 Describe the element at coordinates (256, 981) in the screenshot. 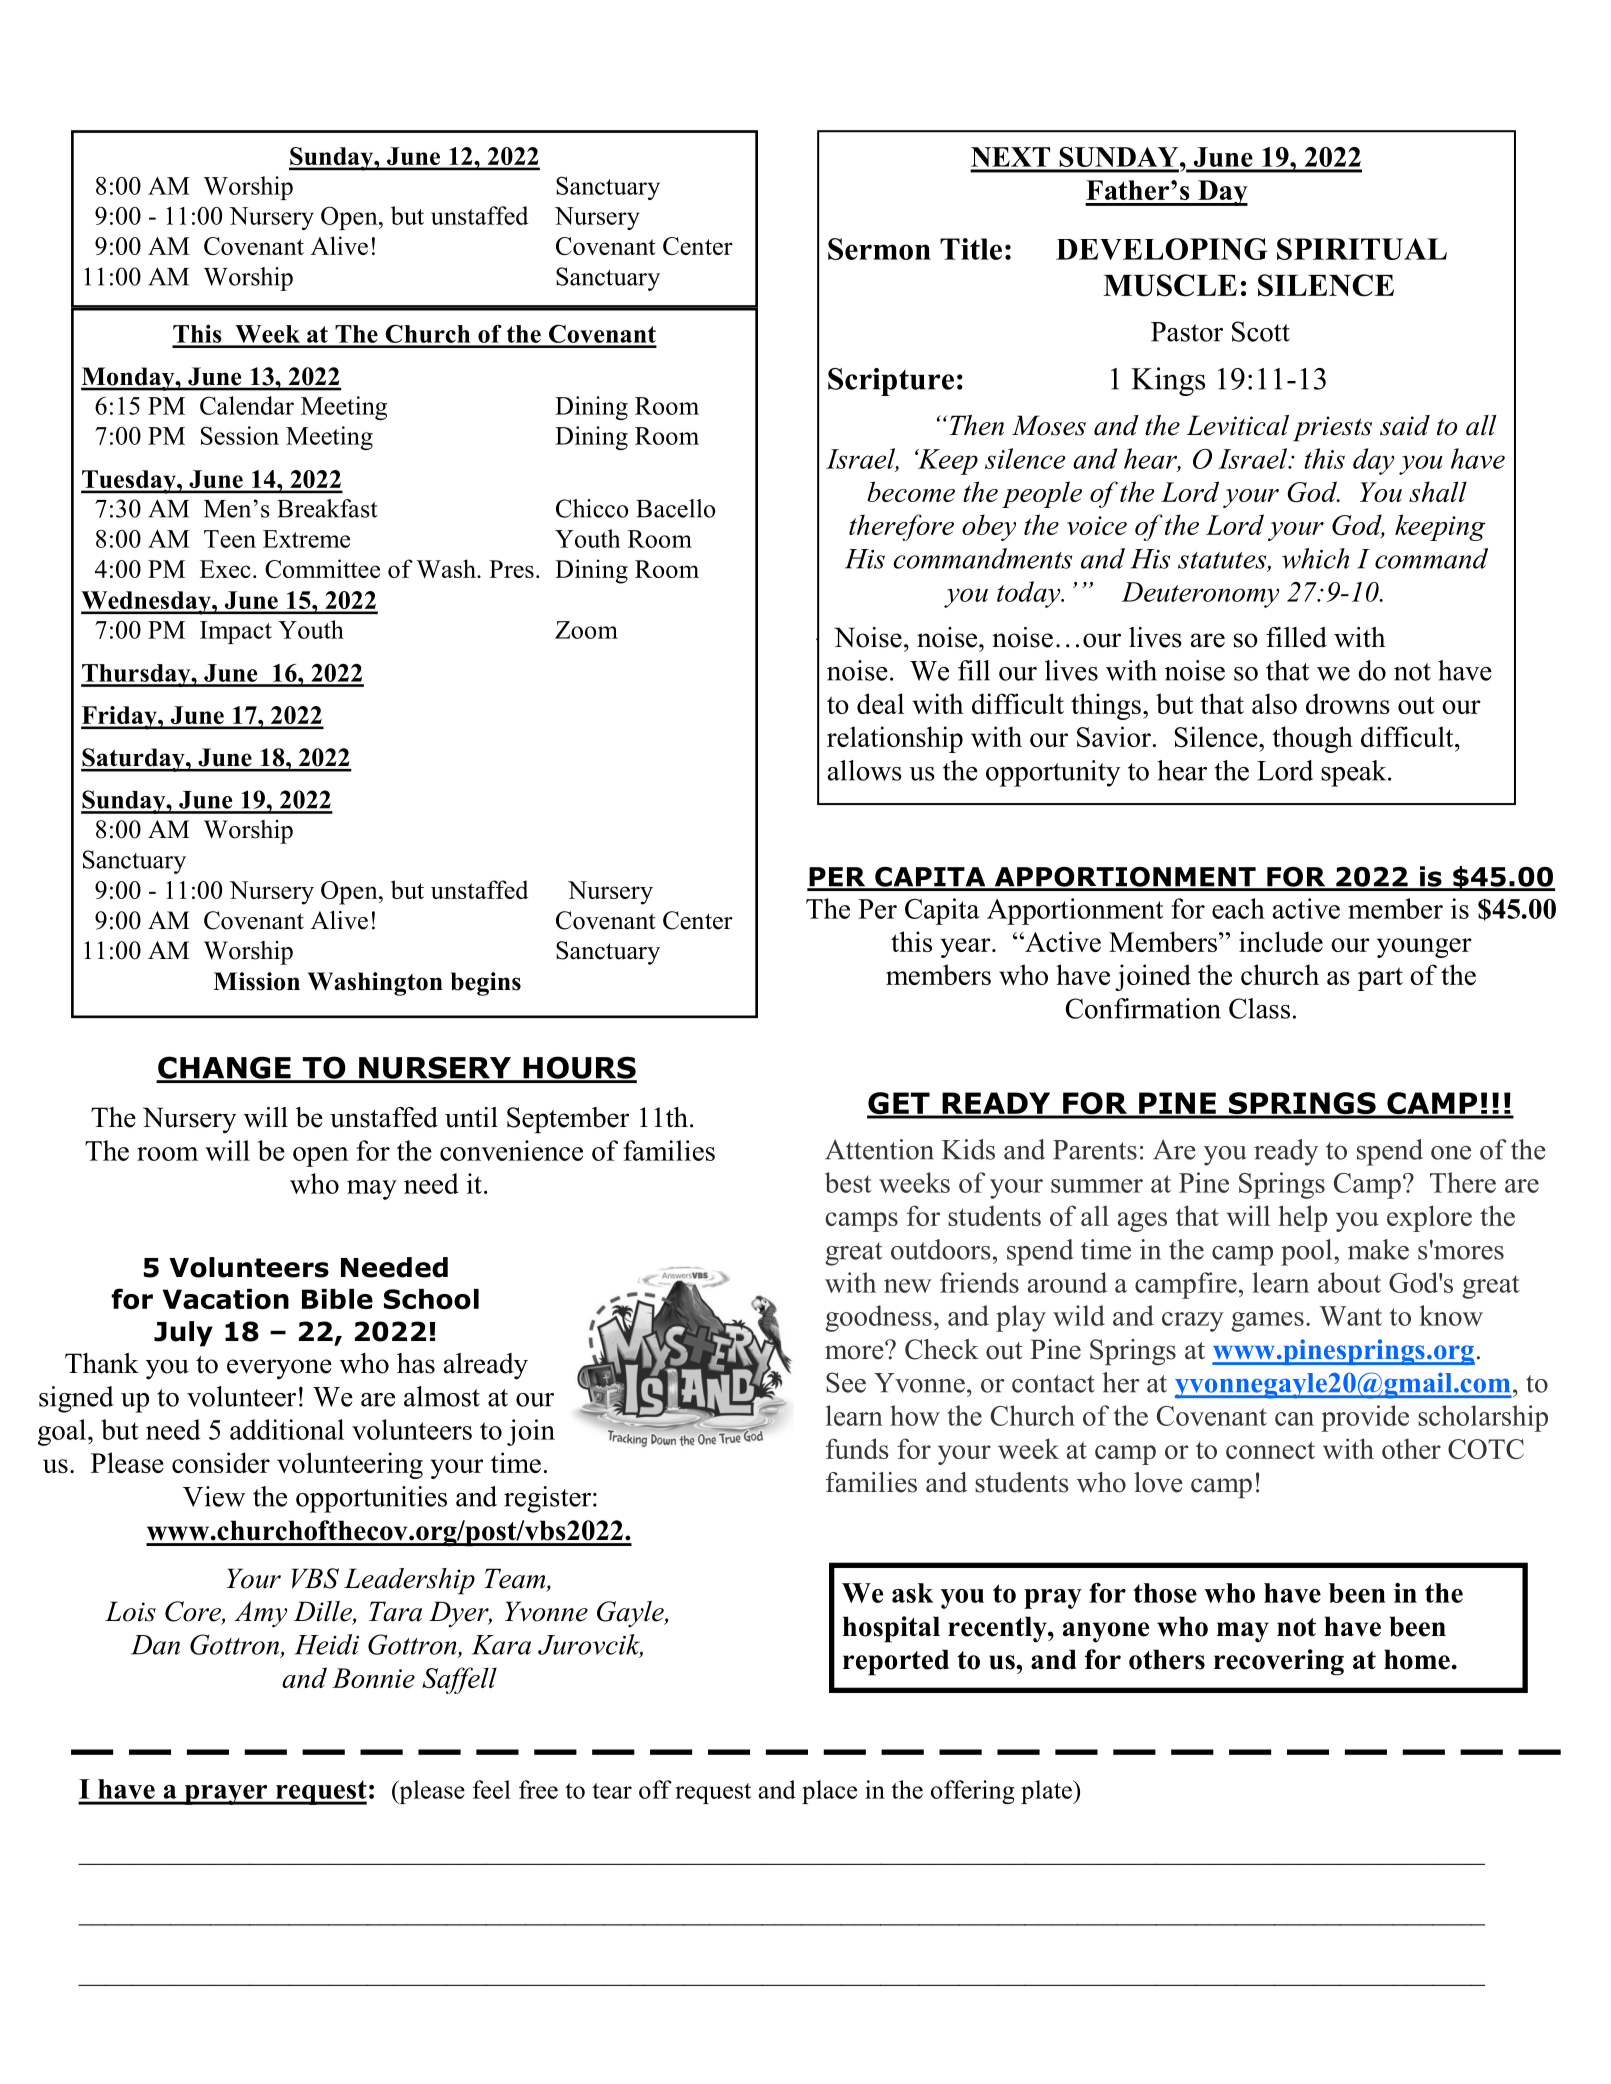

I see `Mission` at that location.
